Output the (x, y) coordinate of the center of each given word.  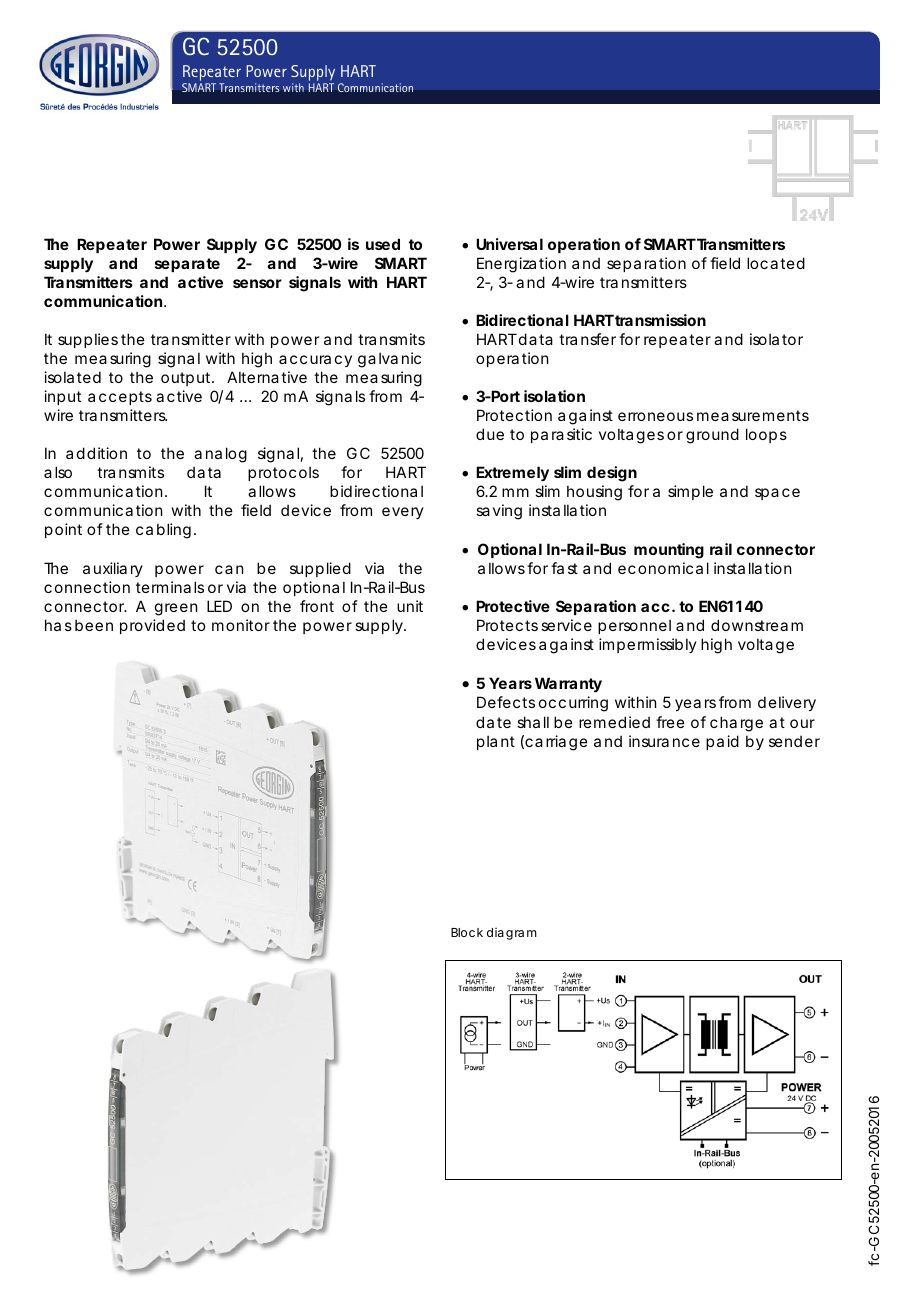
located (776, 263)
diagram (512, 934)
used (383, 244)
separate (187, 265)
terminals (170, 587)
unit (410, 606)
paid (722, 742)
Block (467, 932)
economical (663, 568)
